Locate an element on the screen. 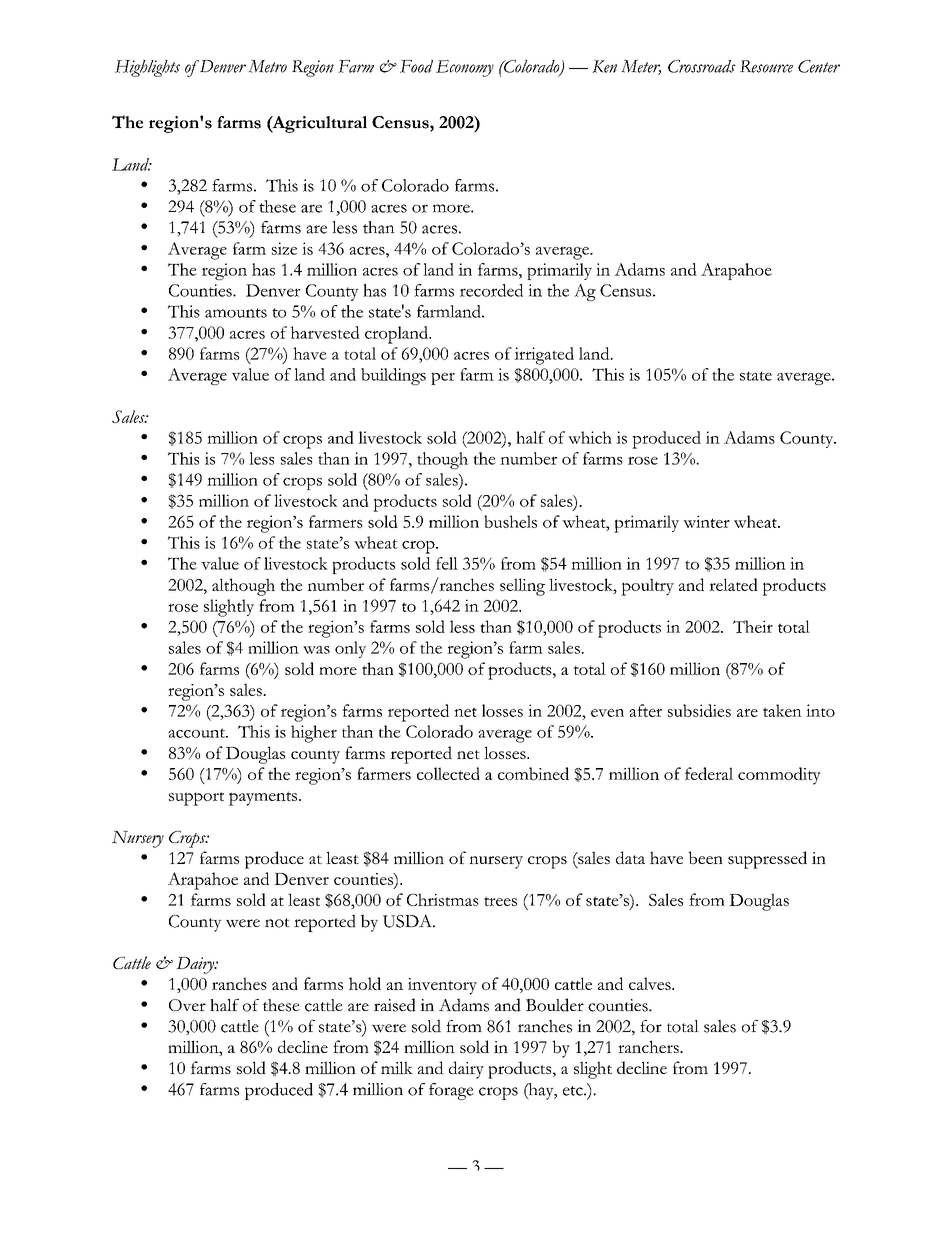 This screenshot has width=952, height=1233. collected is located at coordinates (448, 773).
